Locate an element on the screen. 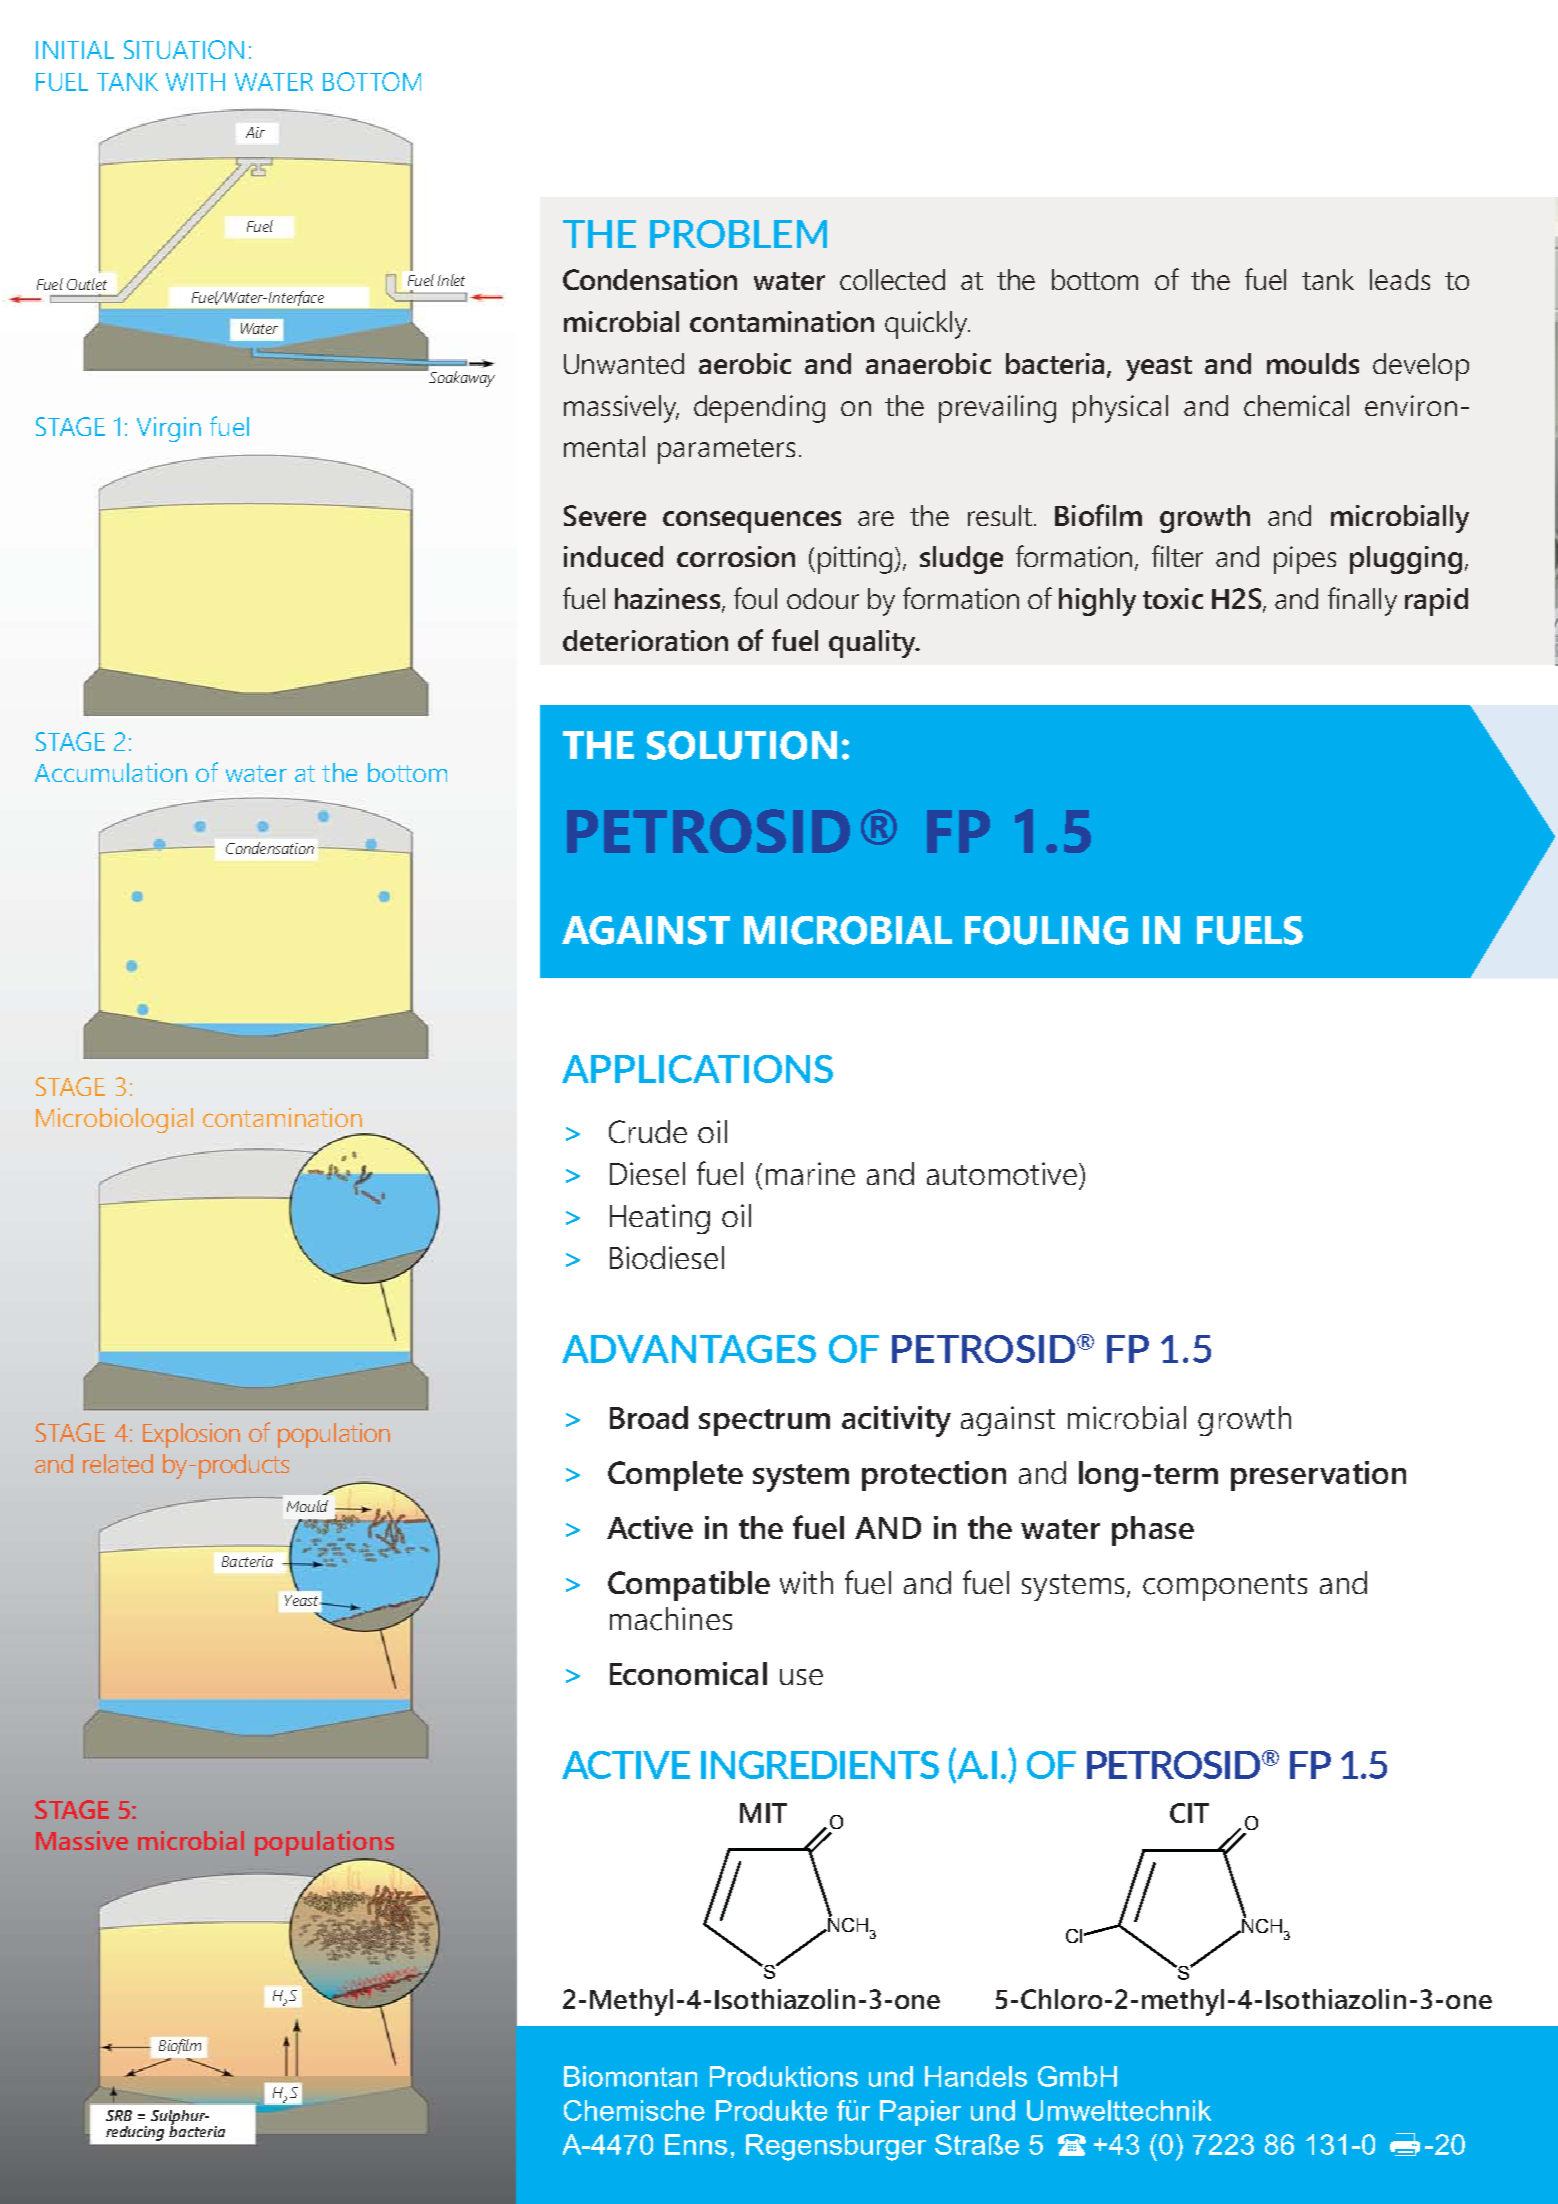 Image resolution: width=1558 pixels, height=2204 pixels. Virgin is located at coordinates (169, 429).
